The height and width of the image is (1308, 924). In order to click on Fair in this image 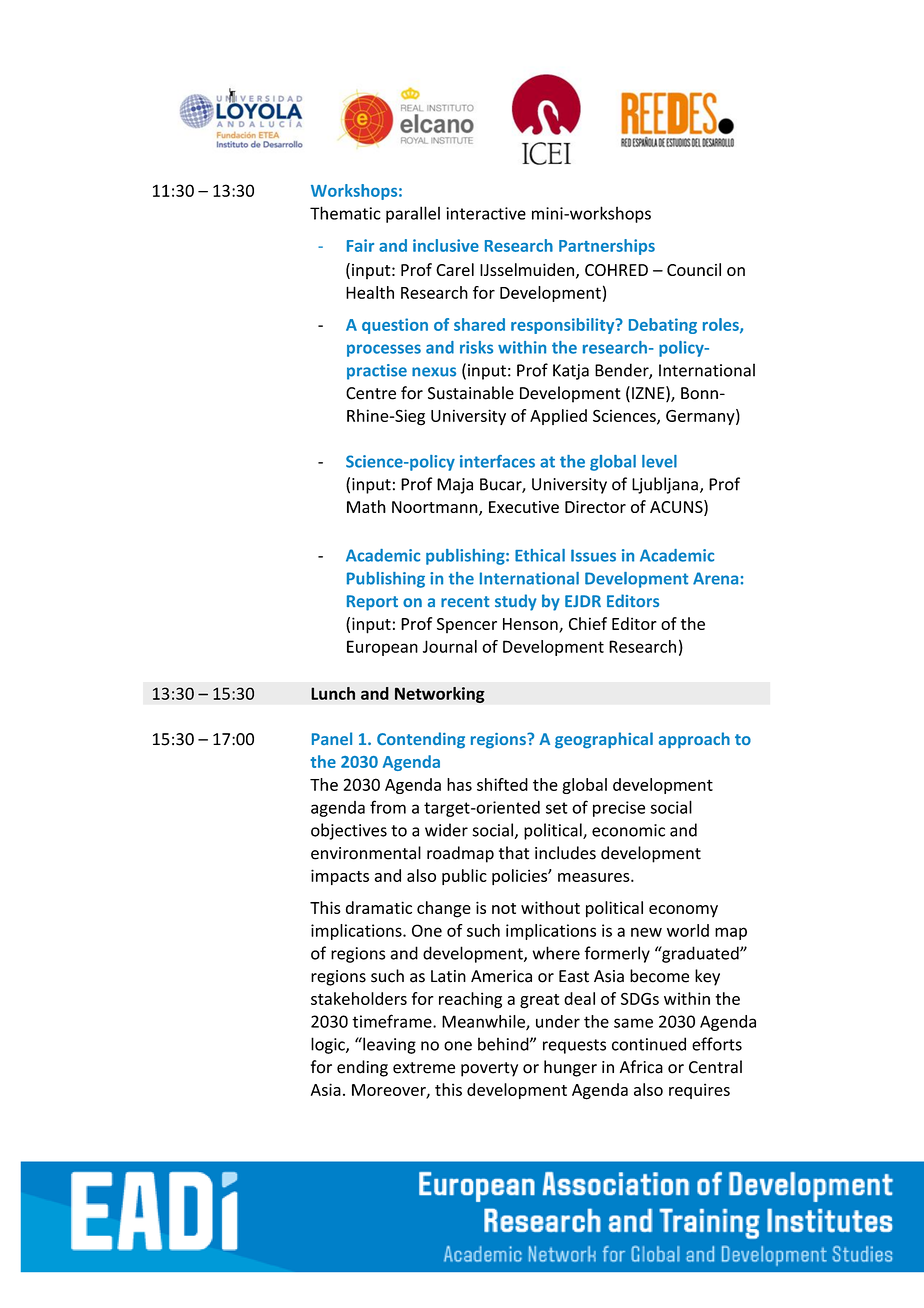, I will do `click(360, 245)`.
